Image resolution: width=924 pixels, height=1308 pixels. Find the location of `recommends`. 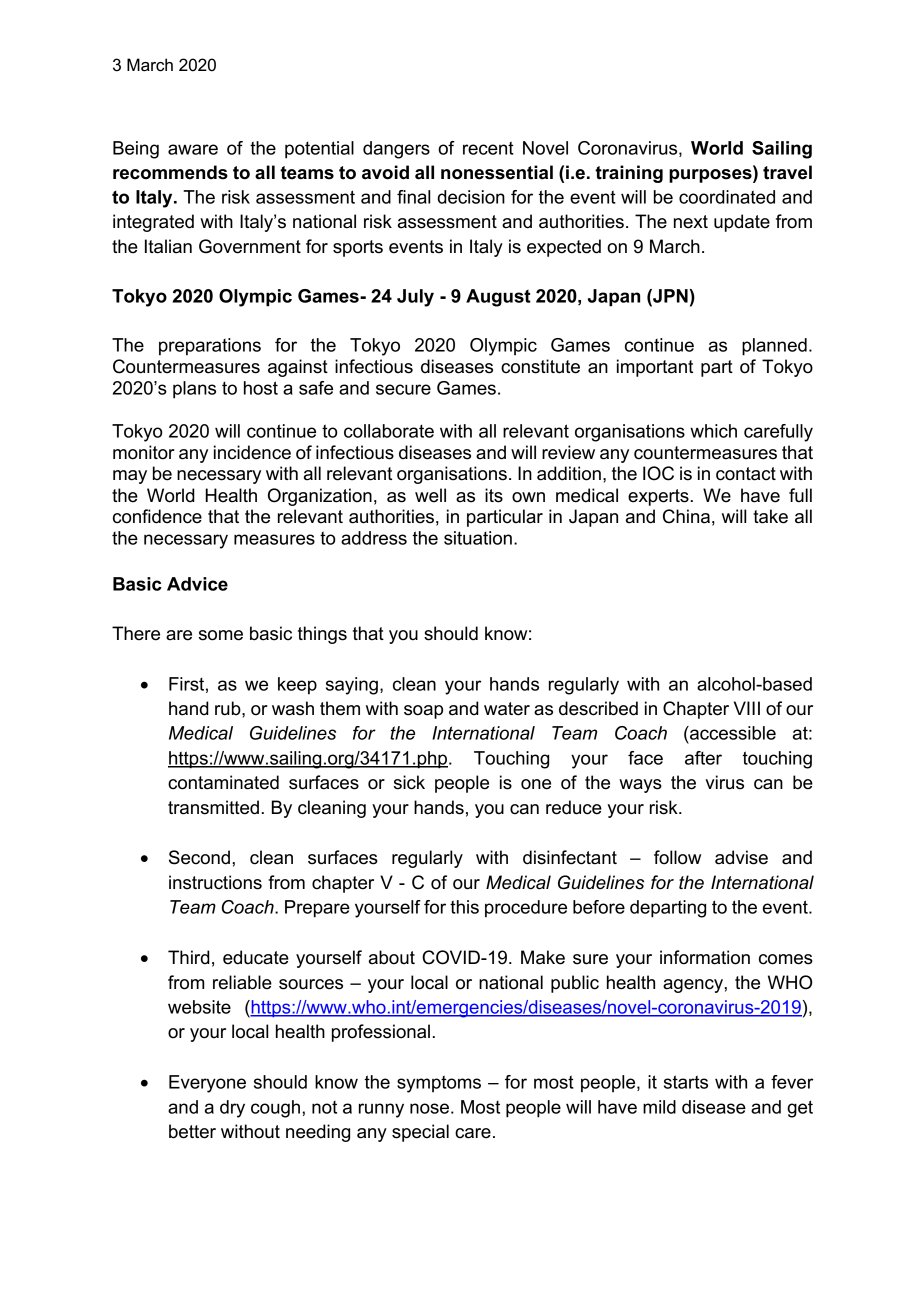

recommends is located at coordinates (170, 172).
